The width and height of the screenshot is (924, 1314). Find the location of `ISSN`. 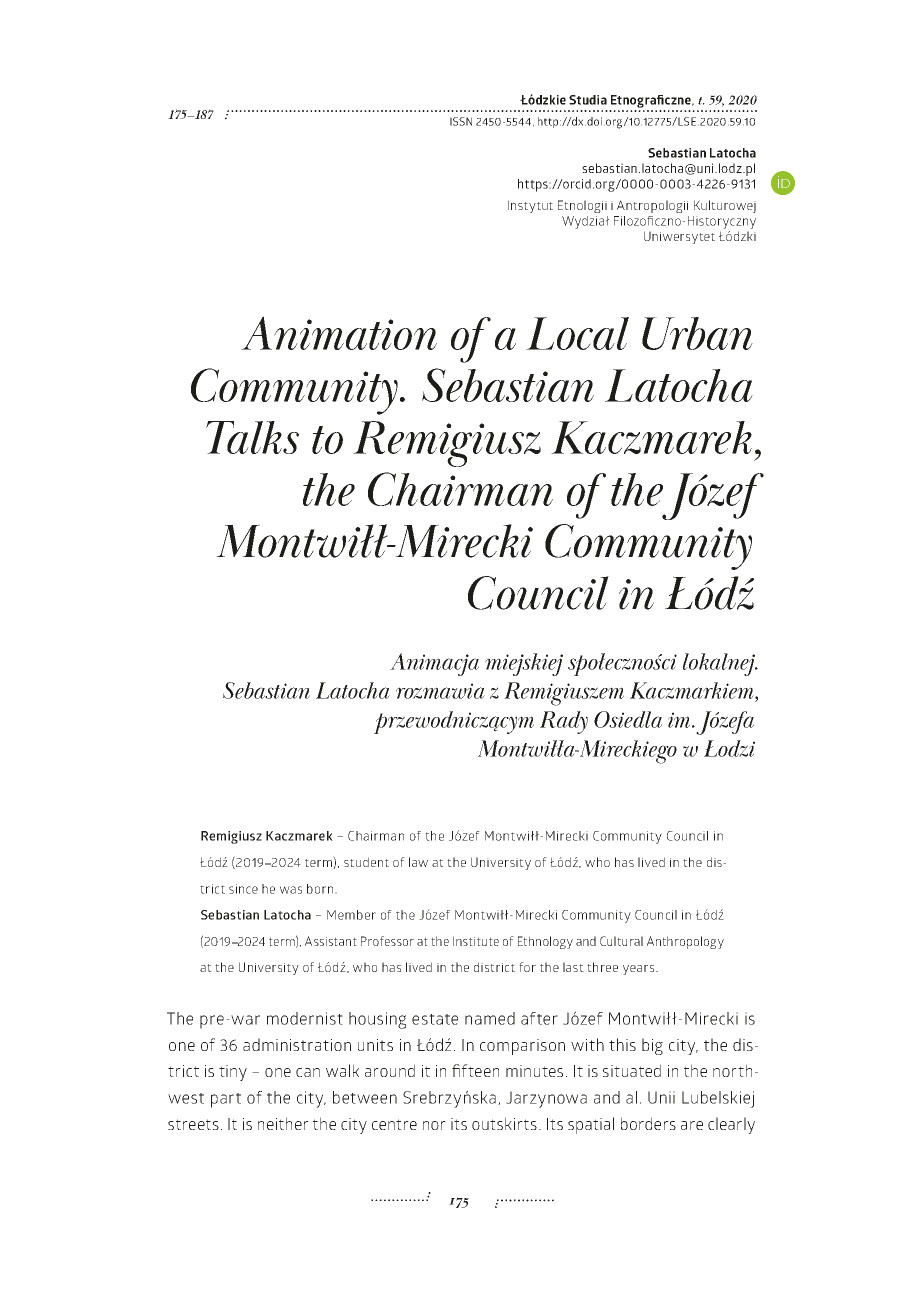

ISSN is located at coordinates (461, 121).
